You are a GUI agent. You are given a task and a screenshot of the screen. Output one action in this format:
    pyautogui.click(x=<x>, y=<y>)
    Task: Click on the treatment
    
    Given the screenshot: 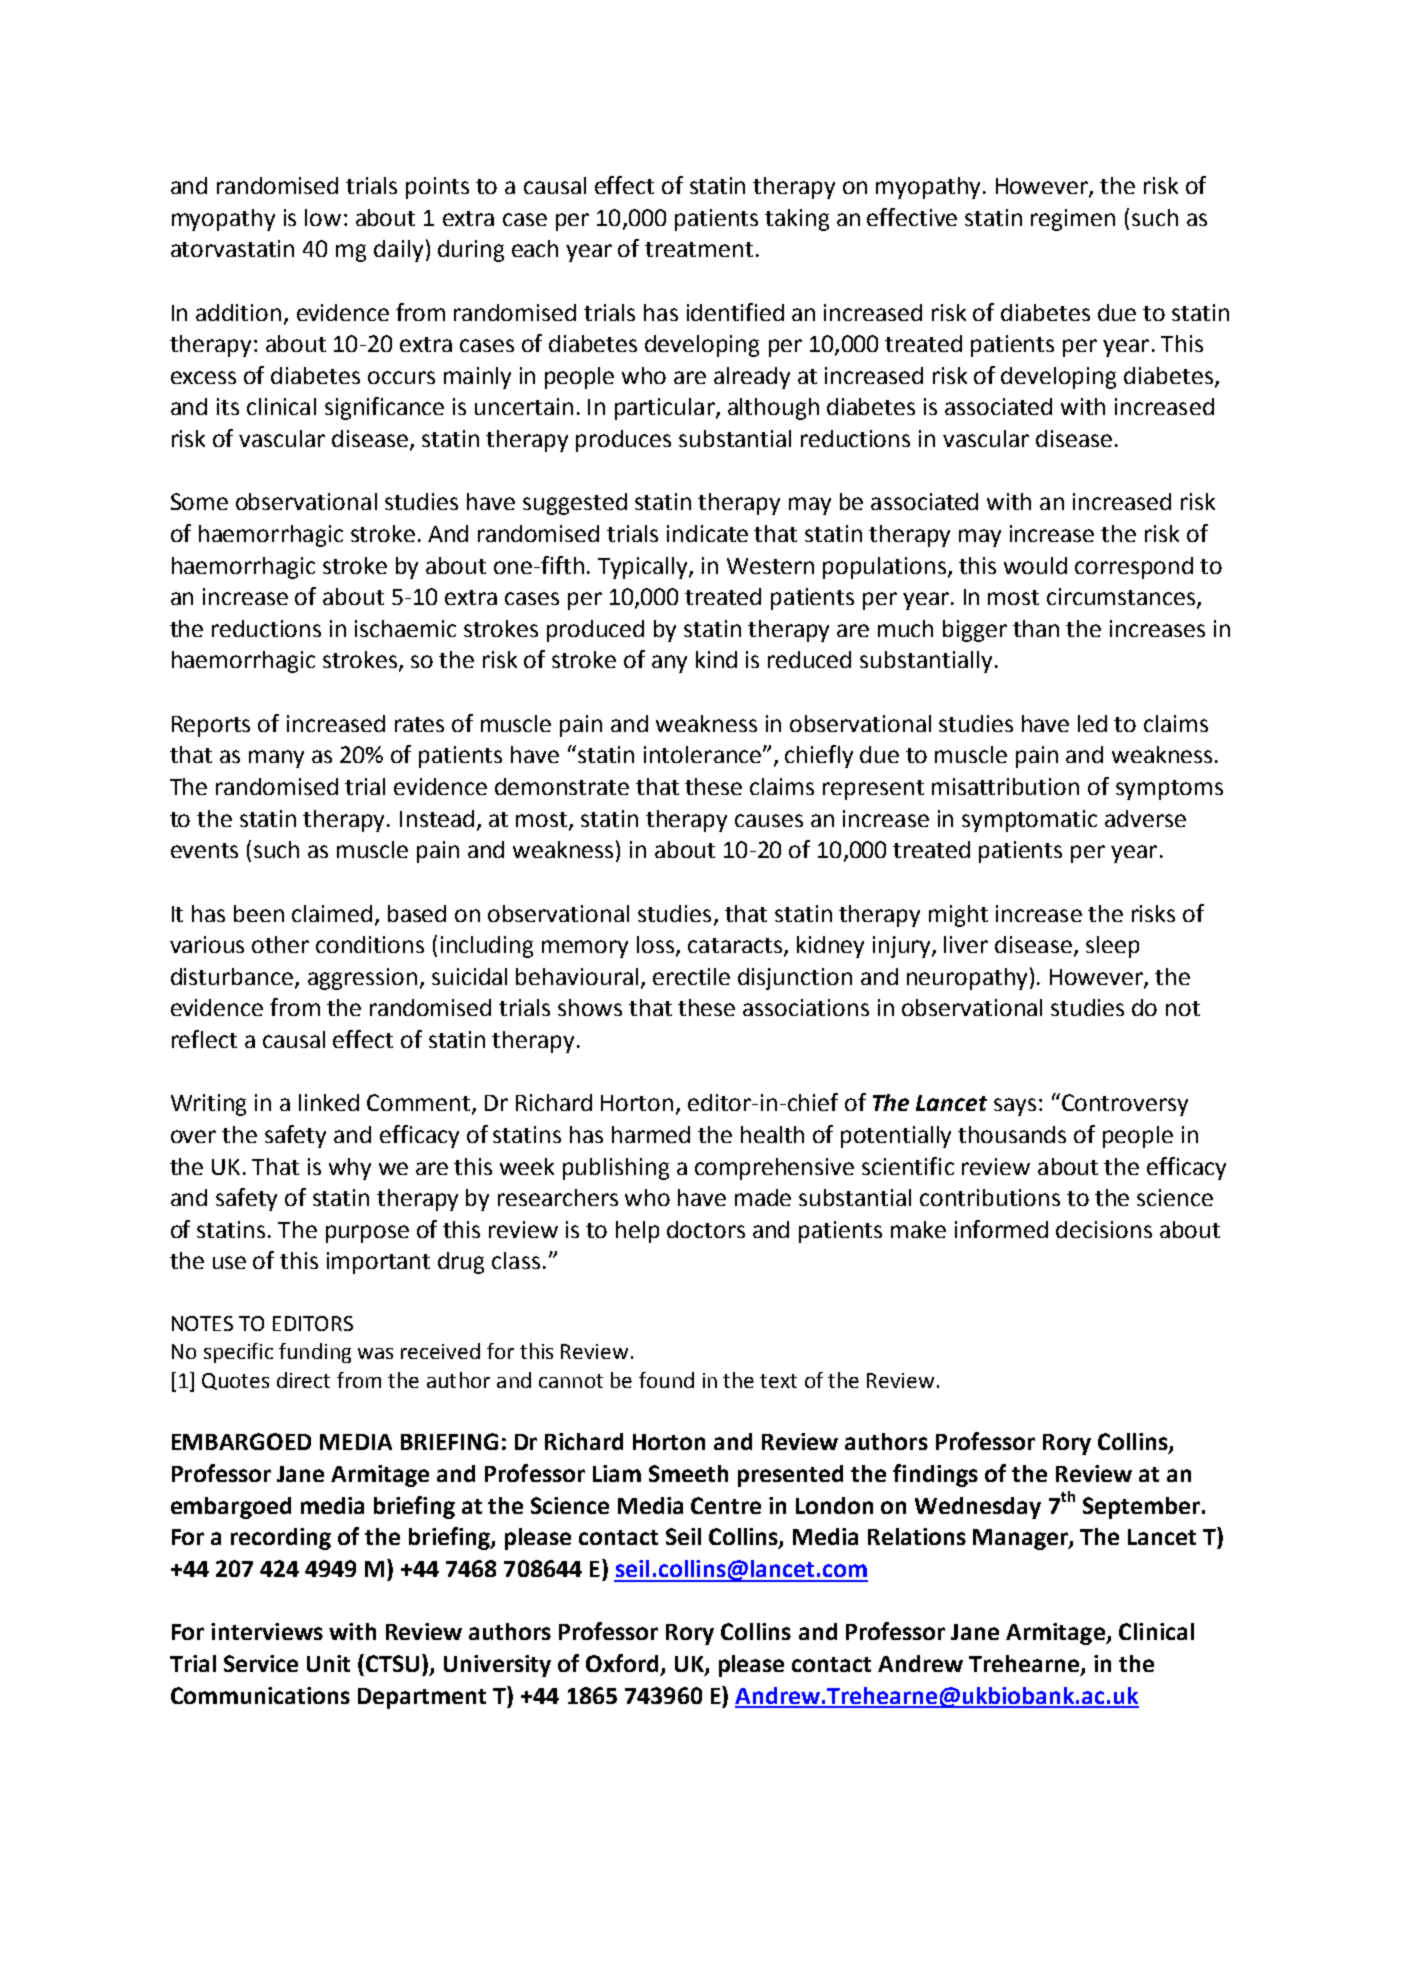 What is the action you would take?
    pyautogui.click(x=699, y=249)
